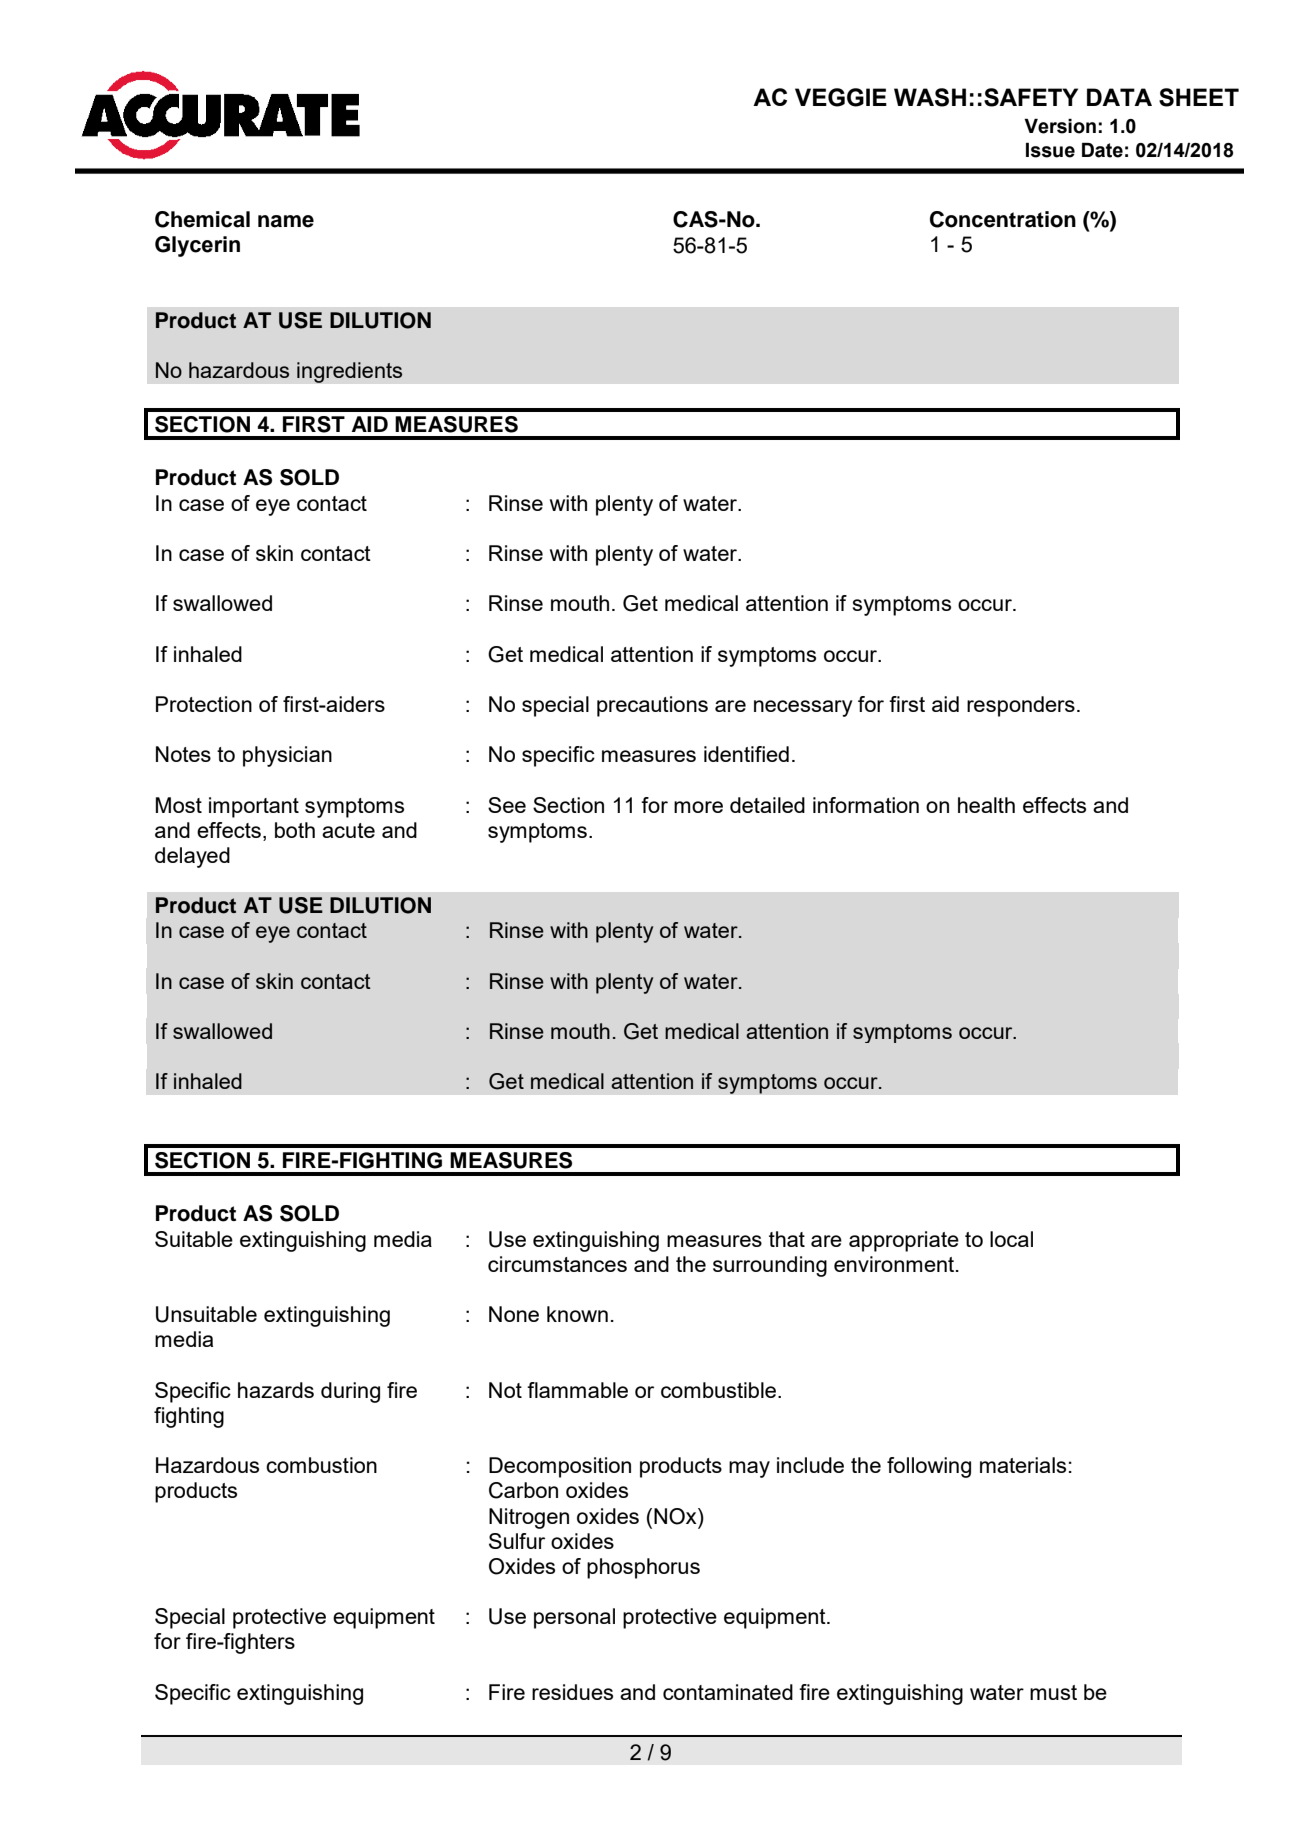  I want to click on health, so click(986, 805).
